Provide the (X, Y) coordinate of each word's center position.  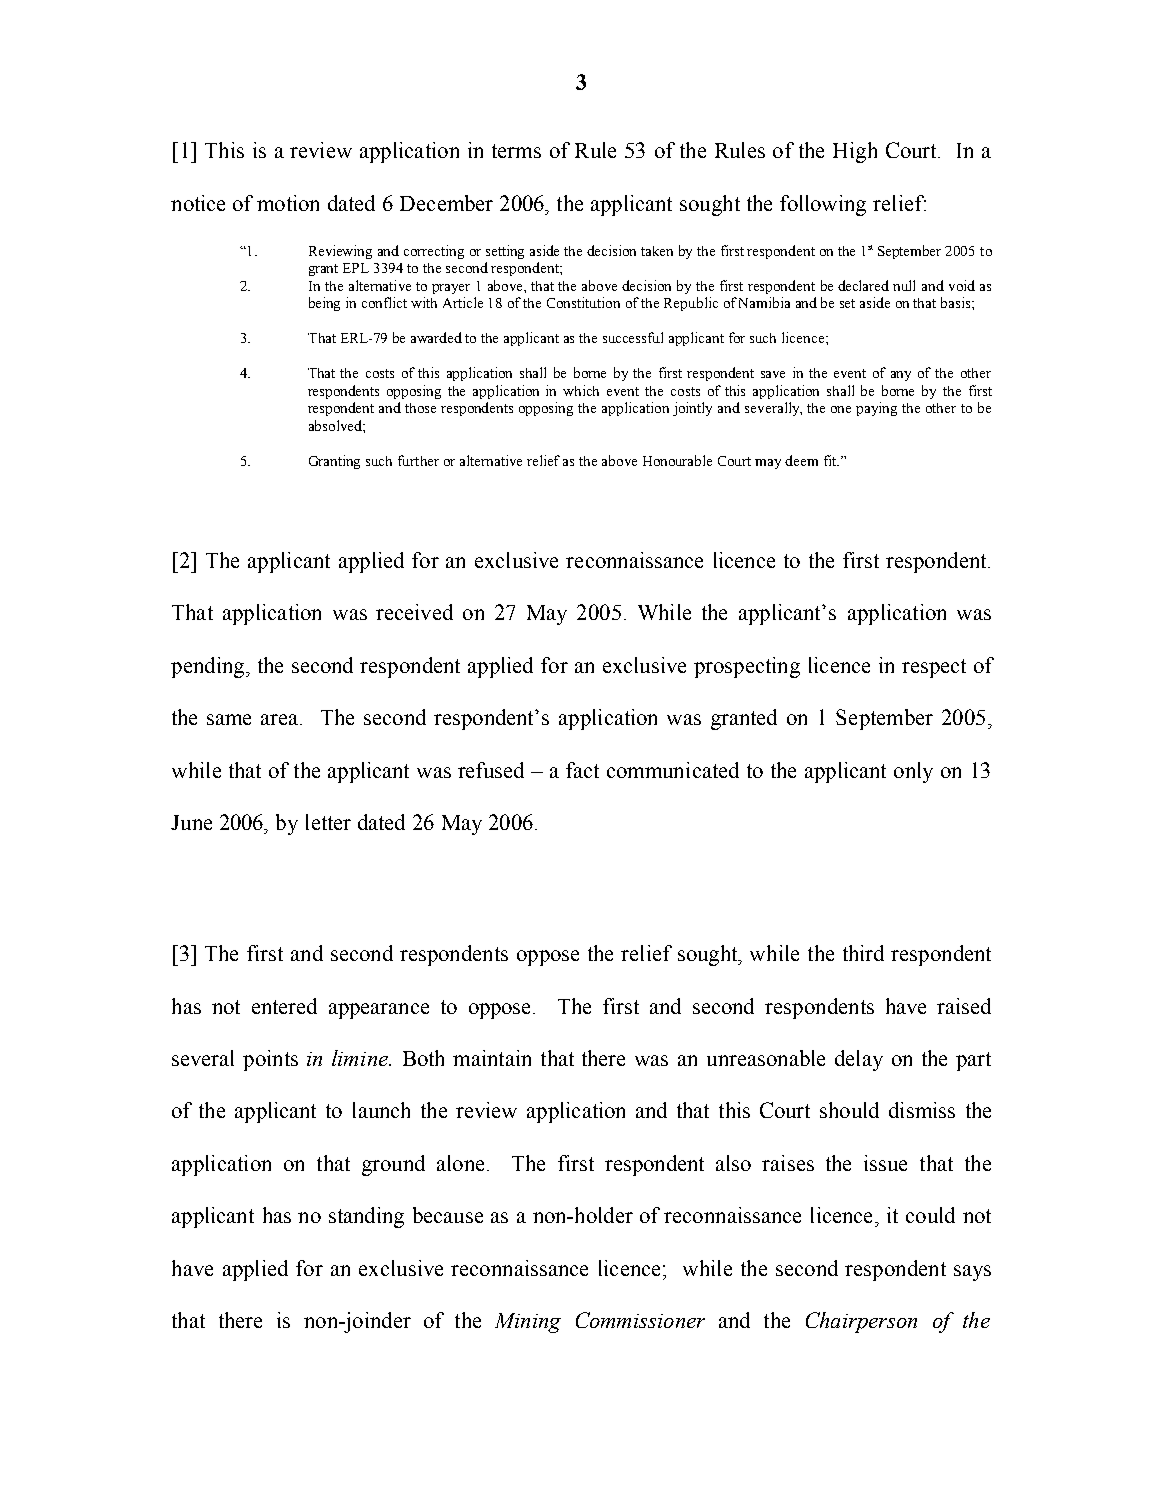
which (581, 390)
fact (582, 770)
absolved (336, 425)
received (414, 612)
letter (328, 822)
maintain (492, 1058)
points (270, 1060)
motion (288, 203)
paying (876, 409)
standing (366, 1217)
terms (516, 151)
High (855, 152)
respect (934, 668)
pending (209, 667)
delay (859, 1060)
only (913, 772)
